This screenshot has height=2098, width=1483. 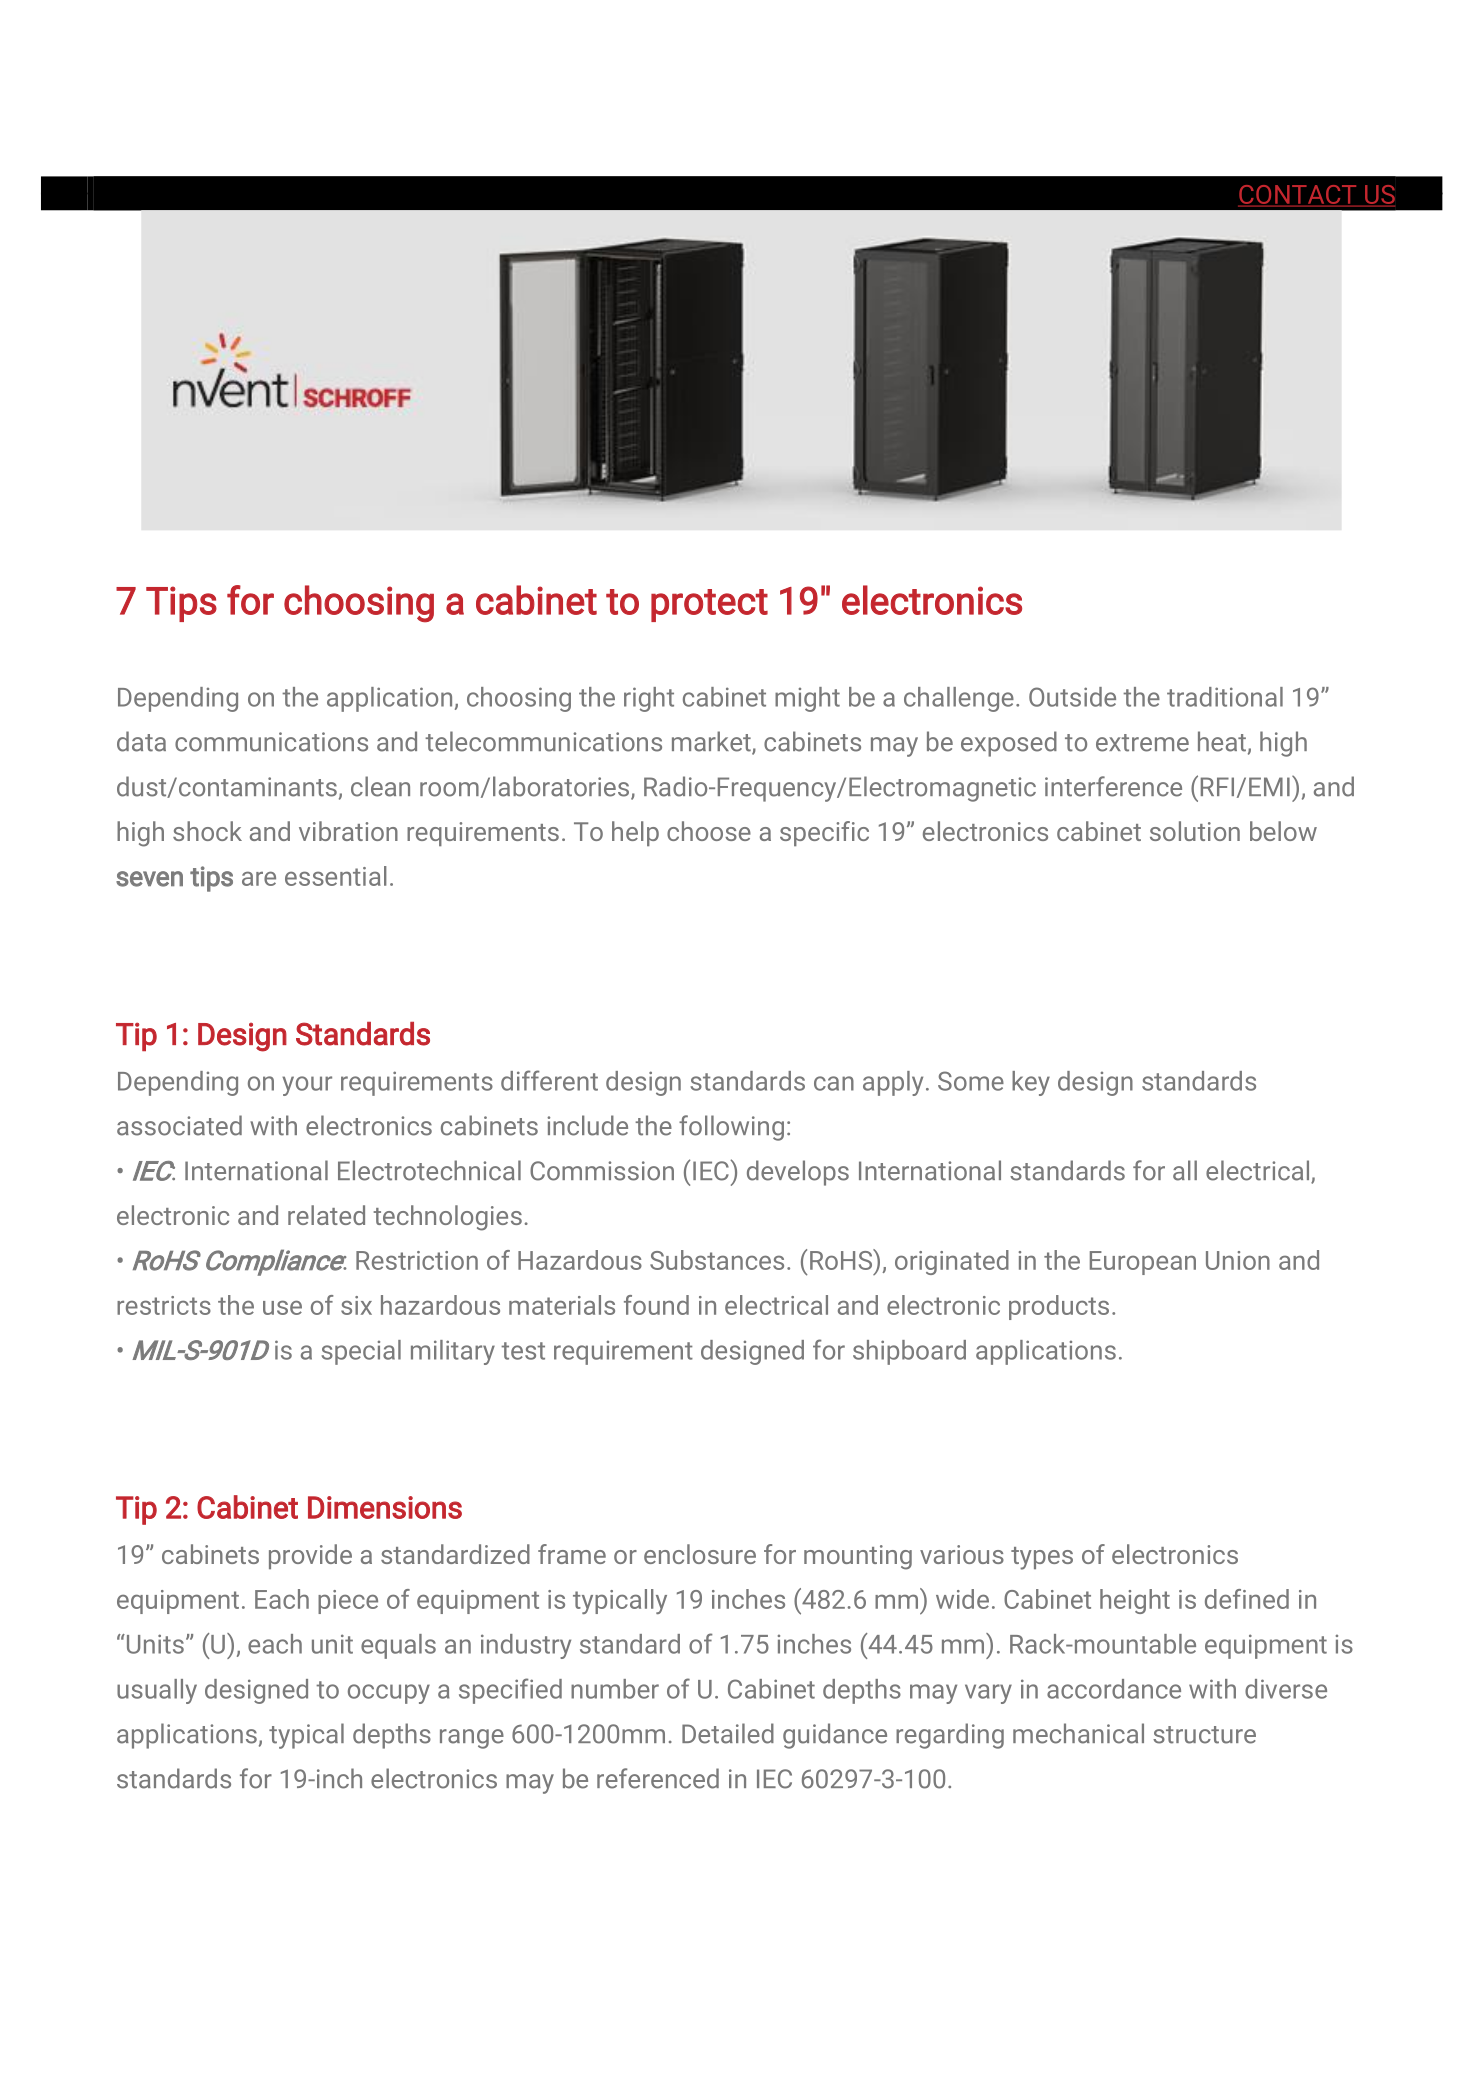 What do you see at coordinates (1143, 1263) in the screenshot?
I see `European` at bounding box center [1143, 1263].
